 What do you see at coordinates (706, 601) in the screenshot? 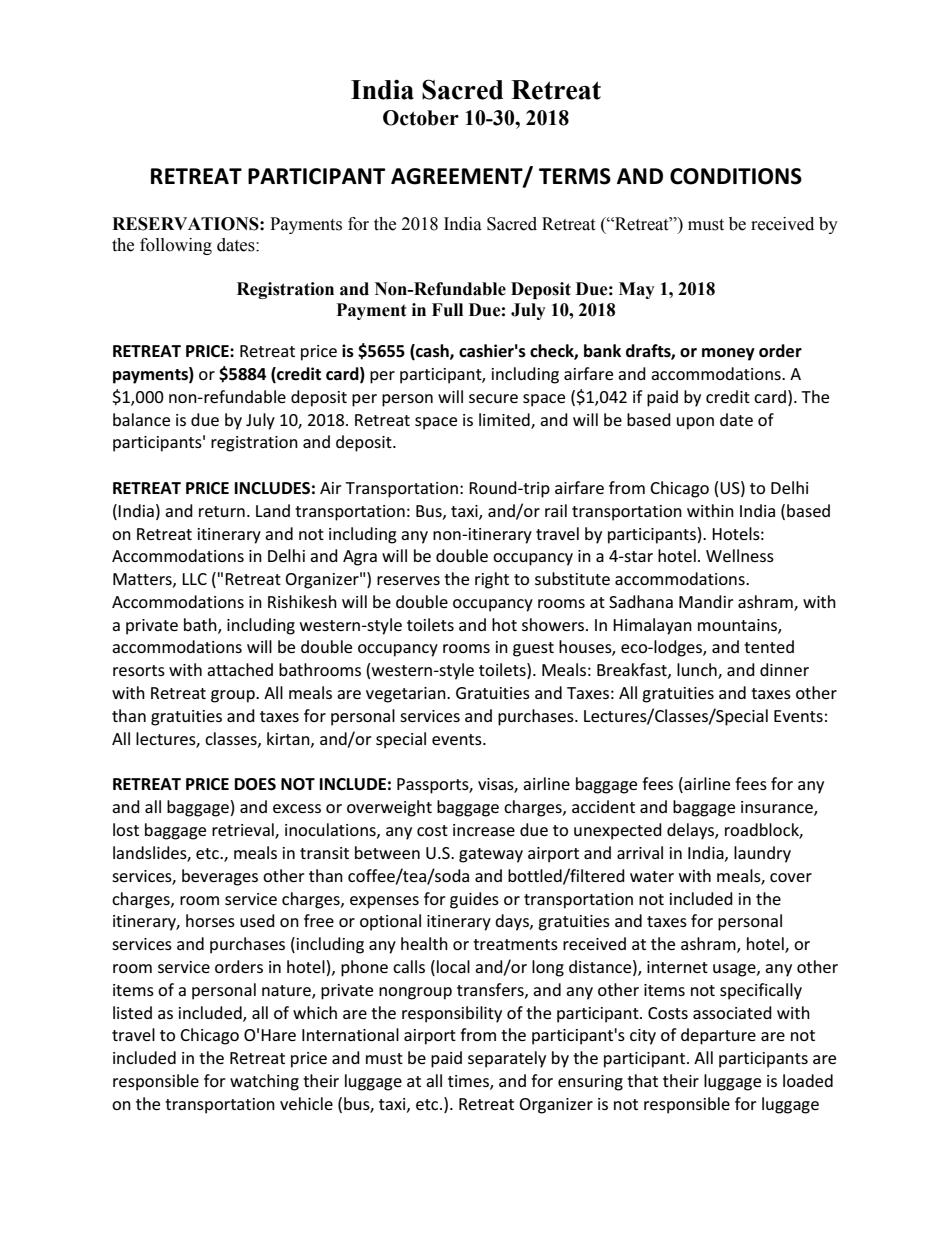
I see `Mandir` at bounding box center [706, 601].
